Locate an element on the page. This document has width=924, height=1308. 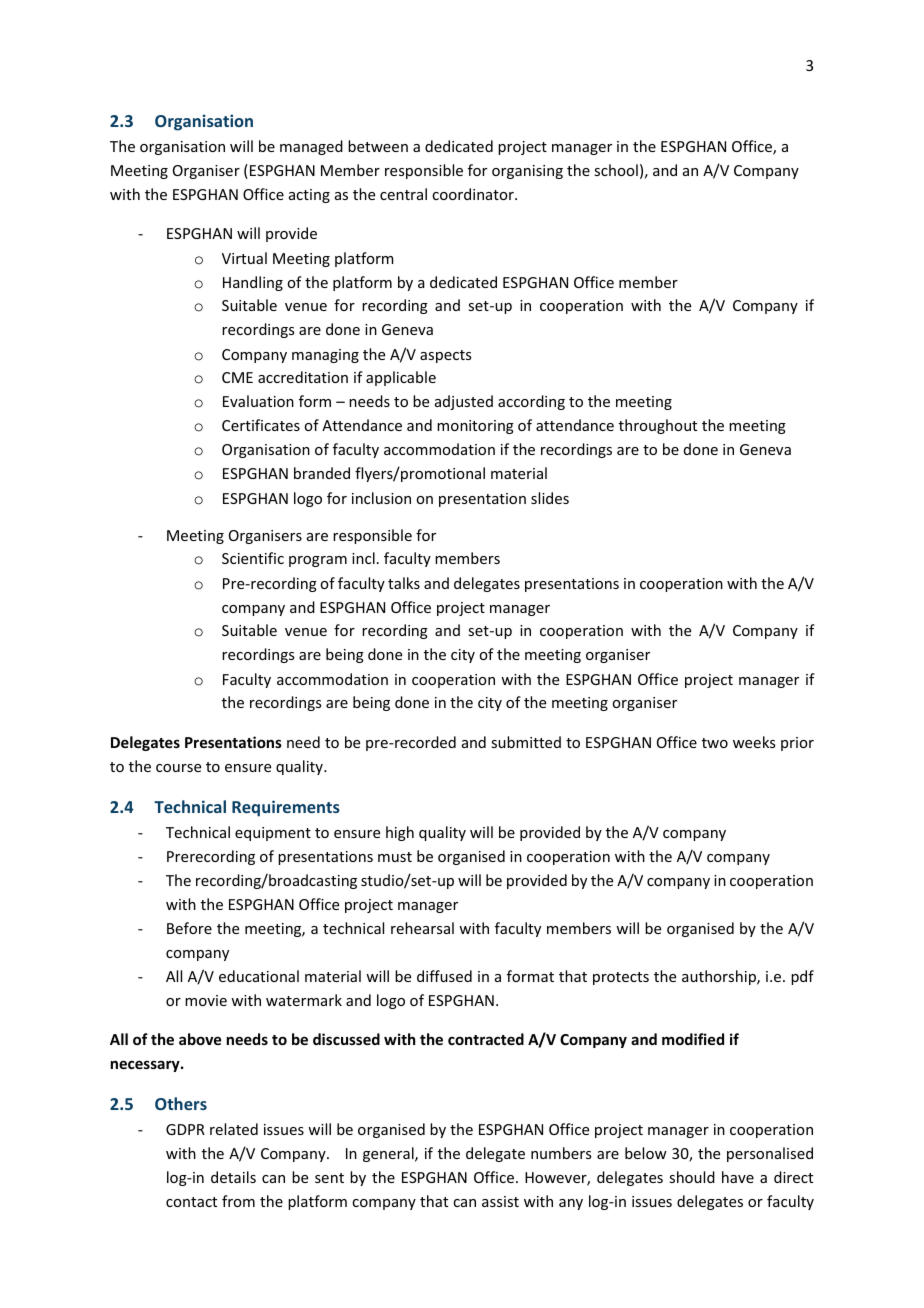
details is located at coordinates (233, 1177).
